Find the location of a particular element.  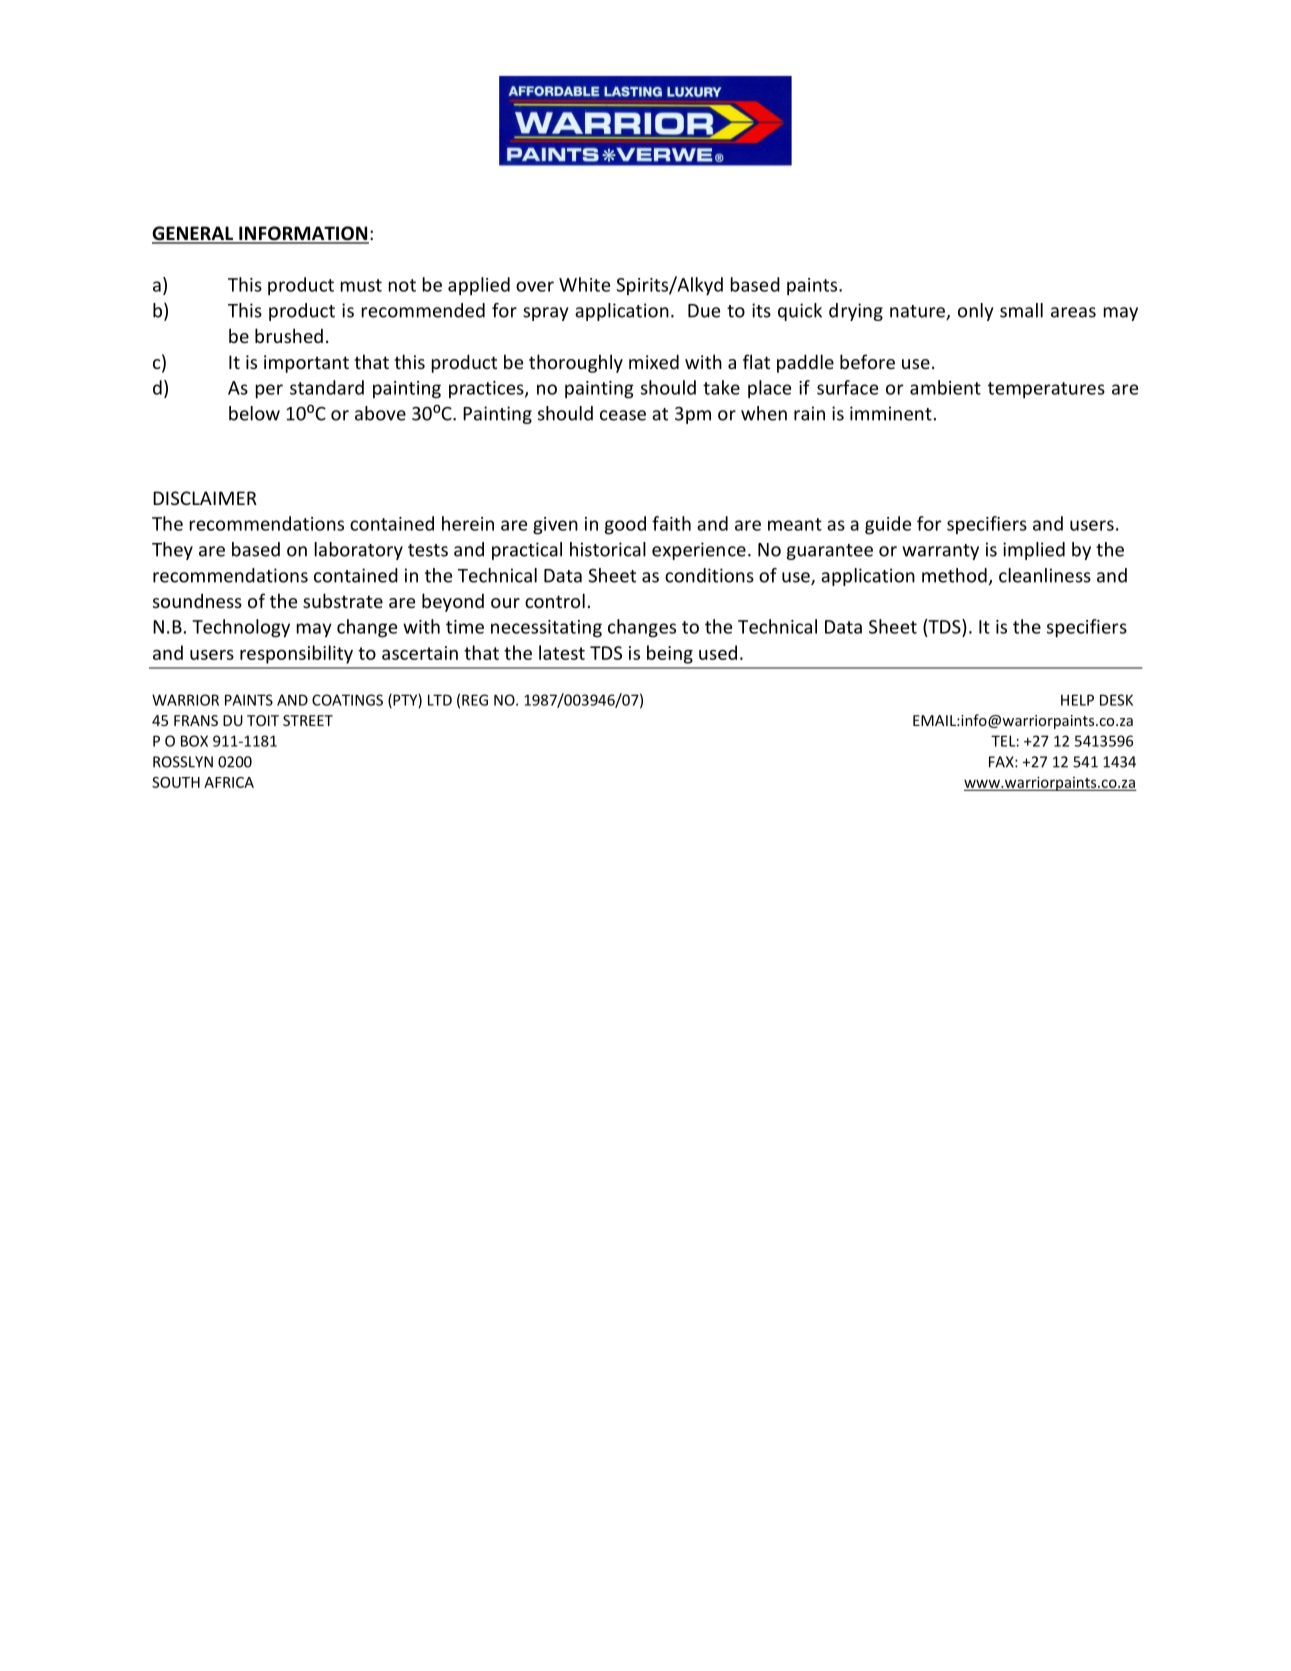

small is located at coordinates (1021, 310).
